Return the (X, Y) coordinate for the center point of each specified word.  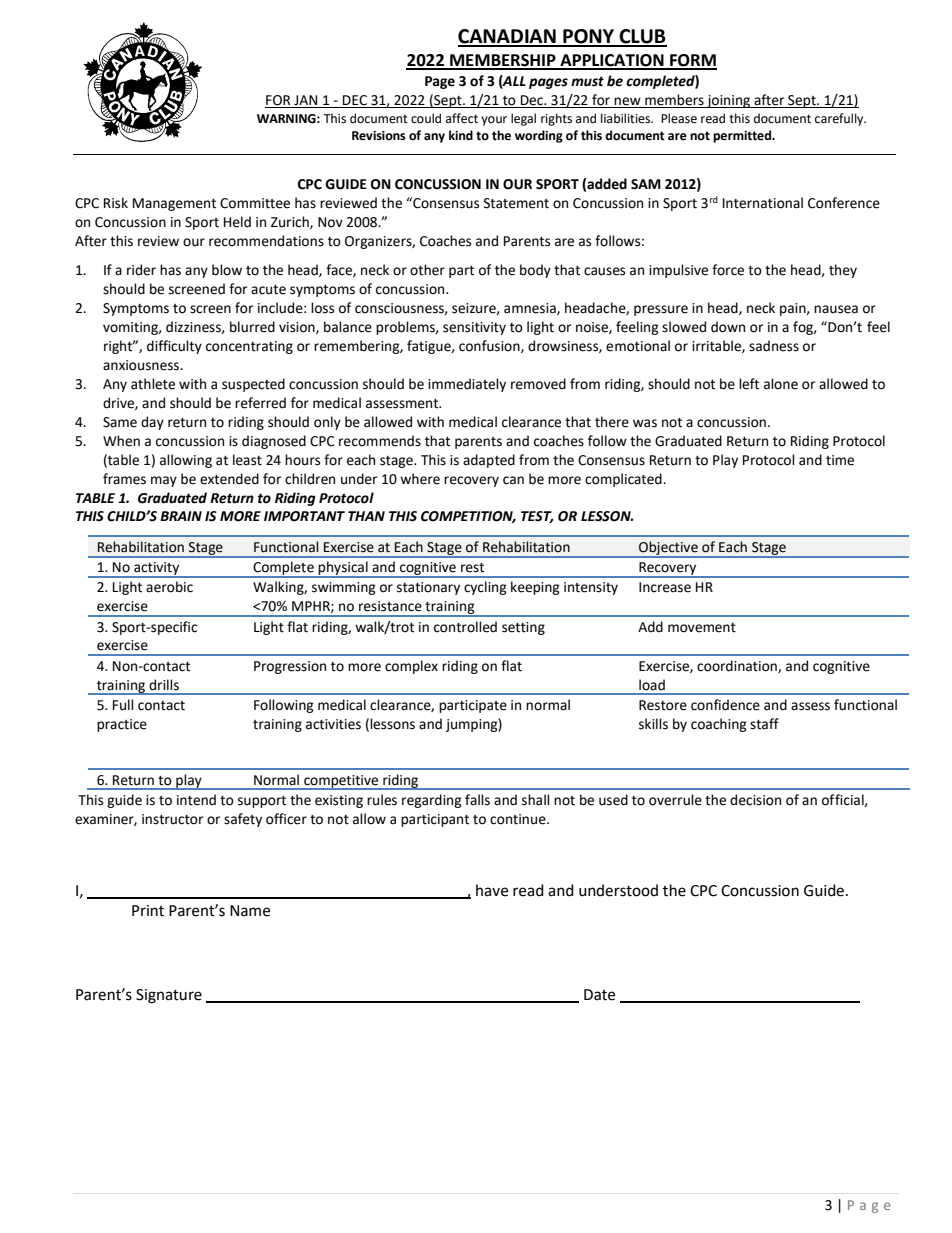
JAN (306, 101)
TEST (537, 517)
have (492, 890)
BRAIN (181, 516)
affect (462, 118)
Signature (169, 996)
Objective (668, 549)
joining (729, 101)
